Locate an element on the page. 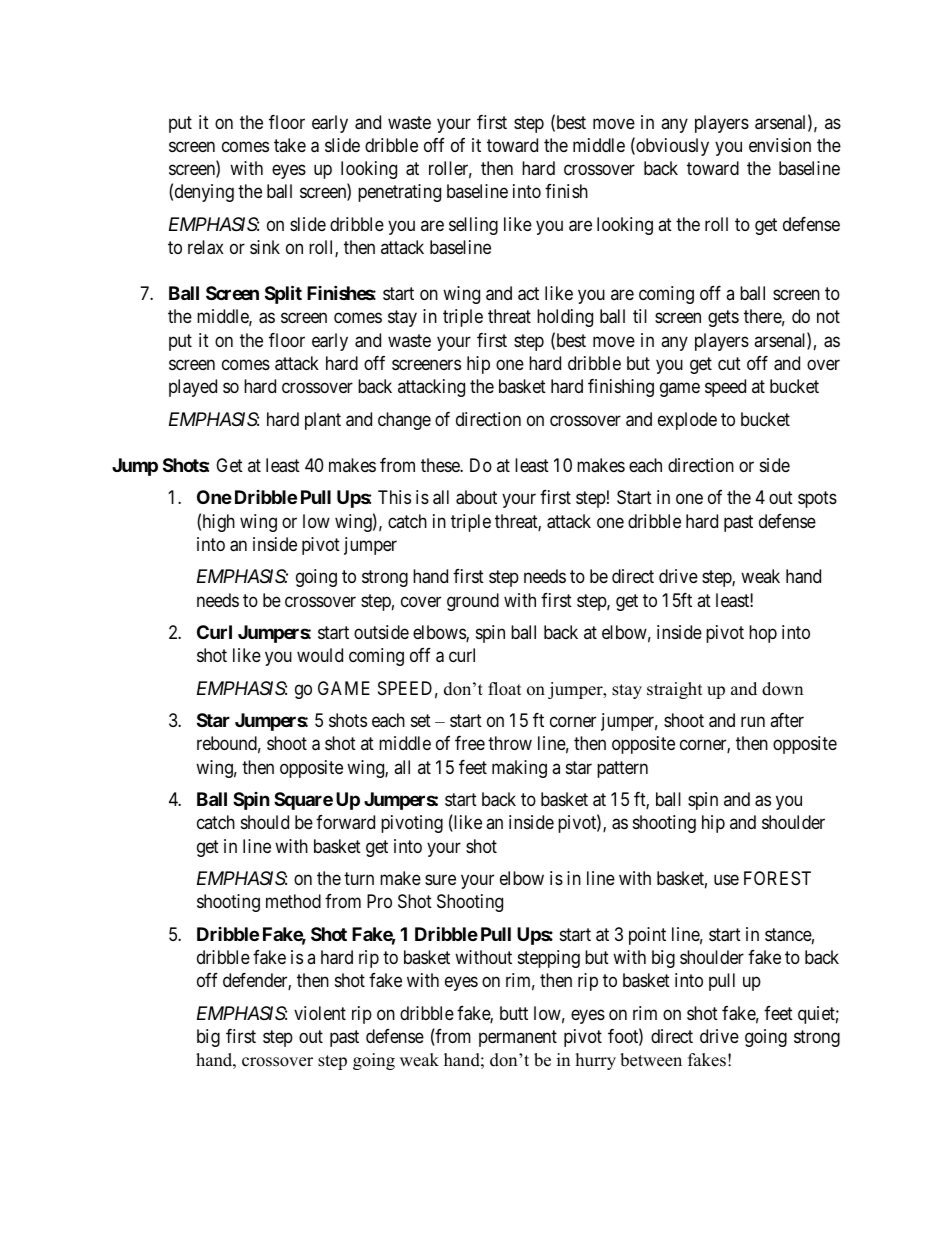 This image has height=1233, width=952. plant is located at coordinates (323, 421).
